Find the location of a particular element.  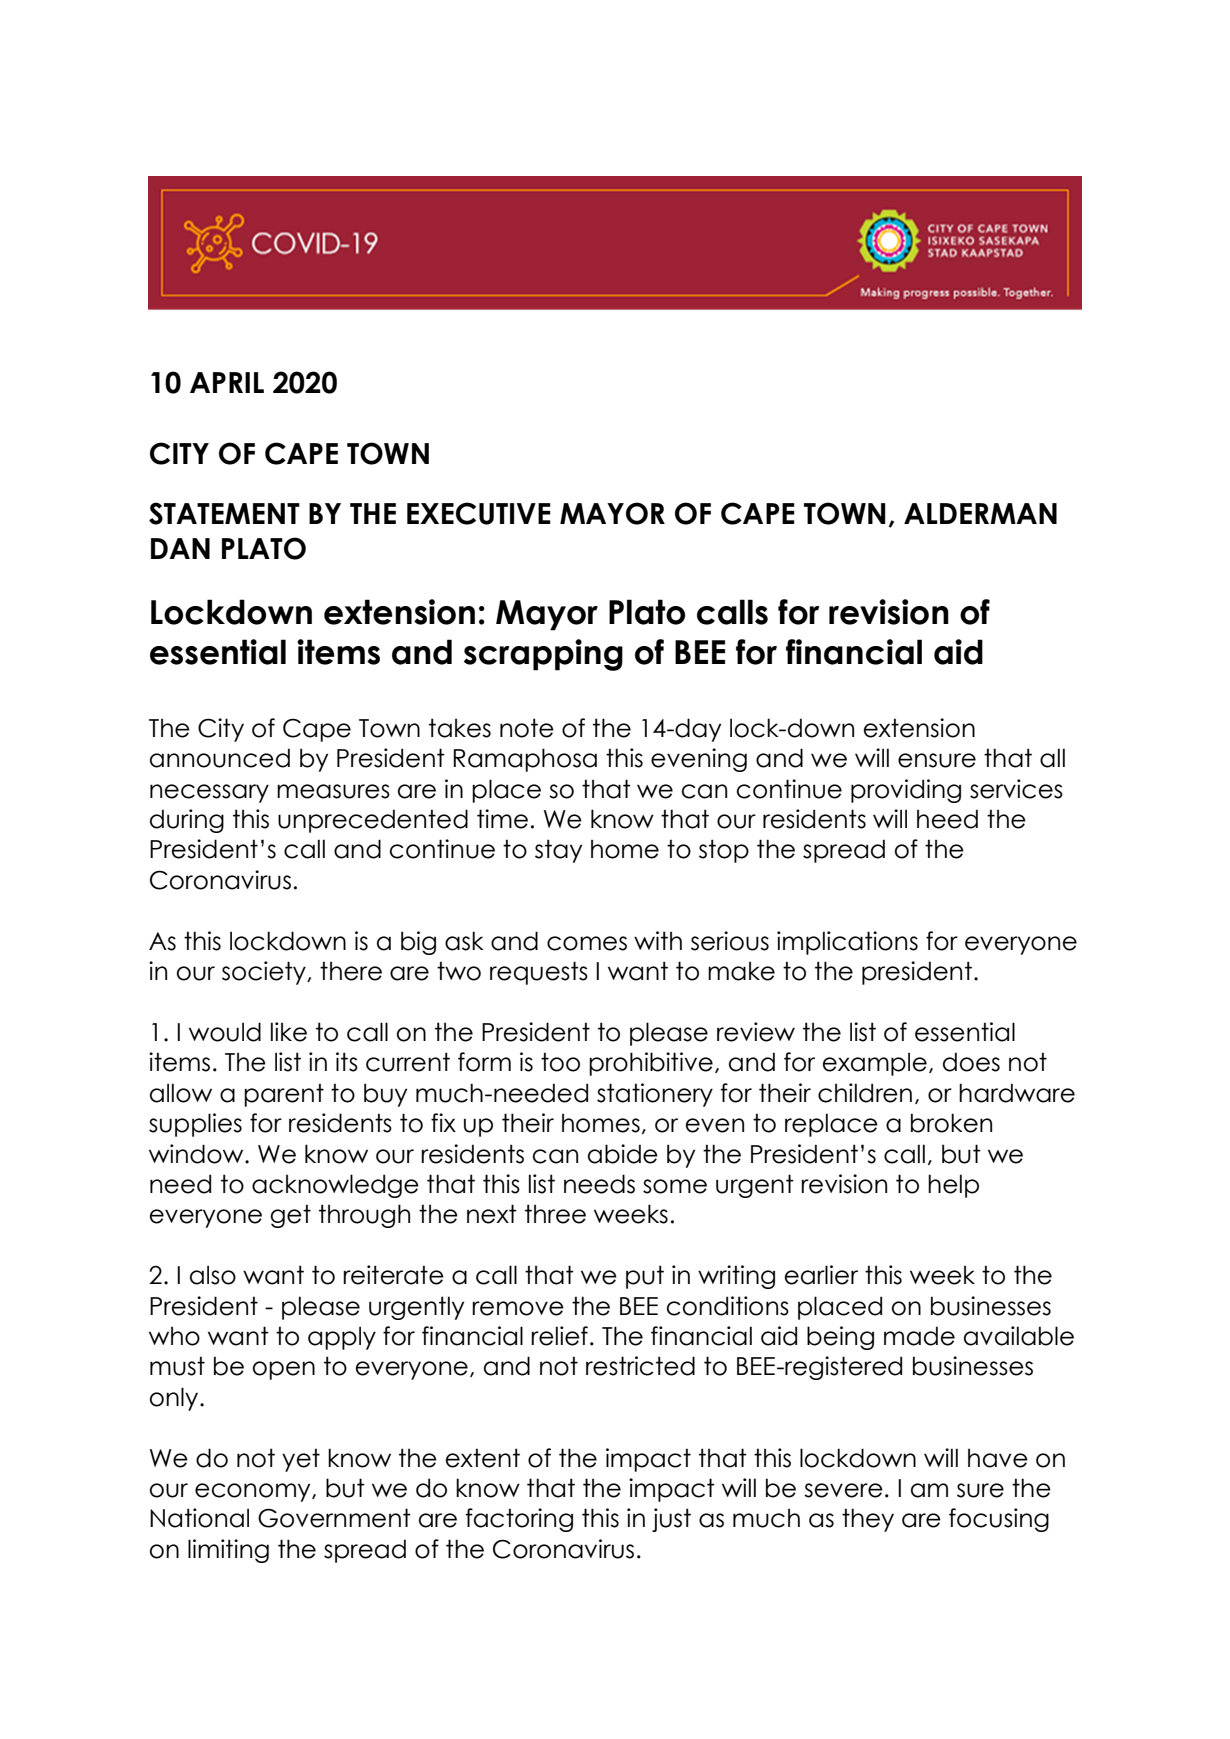

ALDERMAN is located at coordinates (980, 513).
